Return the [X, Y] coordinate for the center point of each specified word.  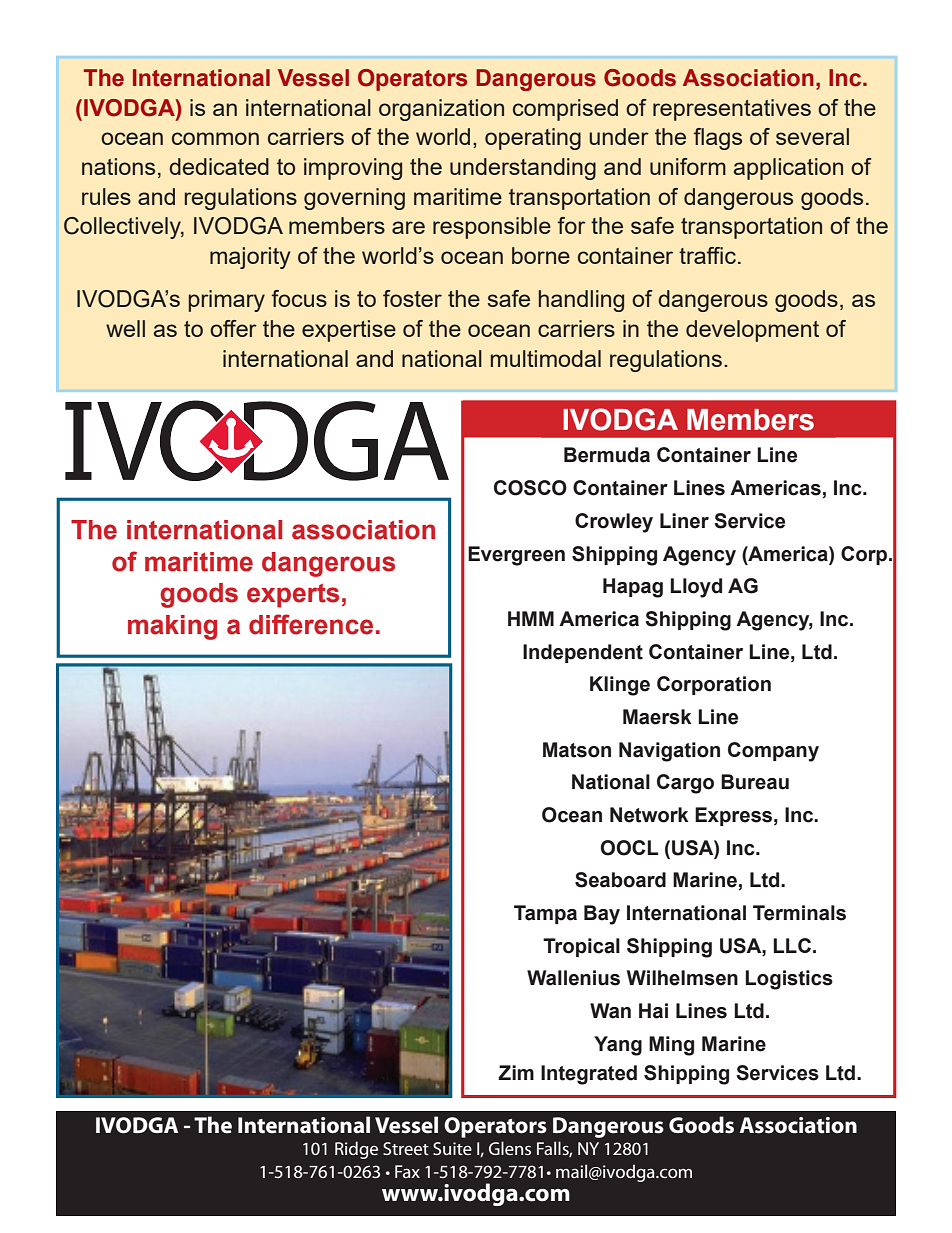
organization [441, 110]
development [752, 331]
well [125, 328]
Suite [452, 1148]
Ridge [356, 1150]
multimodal [546, 358]
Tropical [581, 947]
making [172, 627]
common [215, 138]
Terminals [799, 913]
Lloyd [696, 588]
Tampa [545, 914]
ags [724, 141]
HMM [531, 618]
